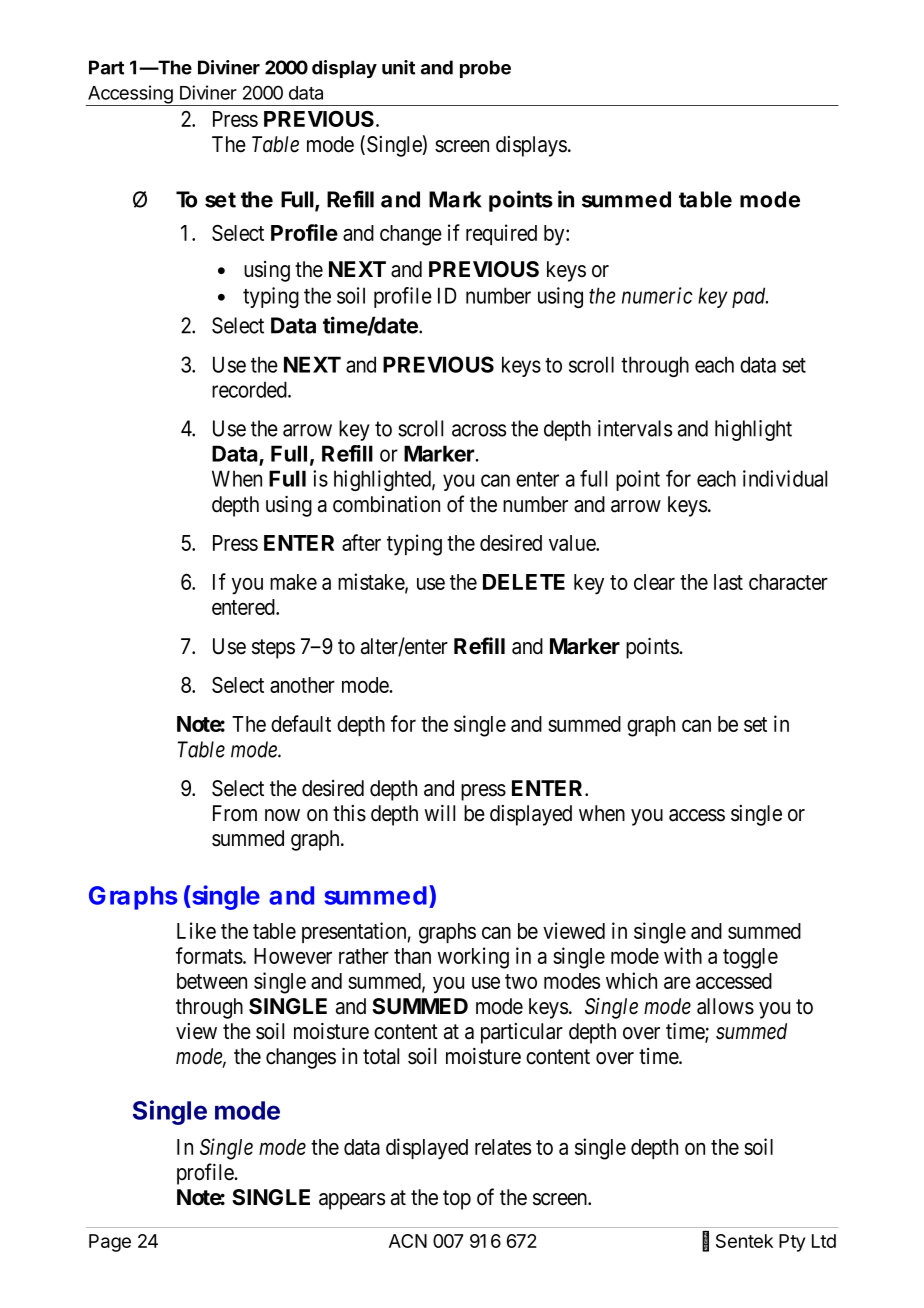 The height and width of the screenshot is (1308, 924). What do you see at coordinates (457, 1200) in the screenshot?
I see `top` at bounding box center [457, 1200].
